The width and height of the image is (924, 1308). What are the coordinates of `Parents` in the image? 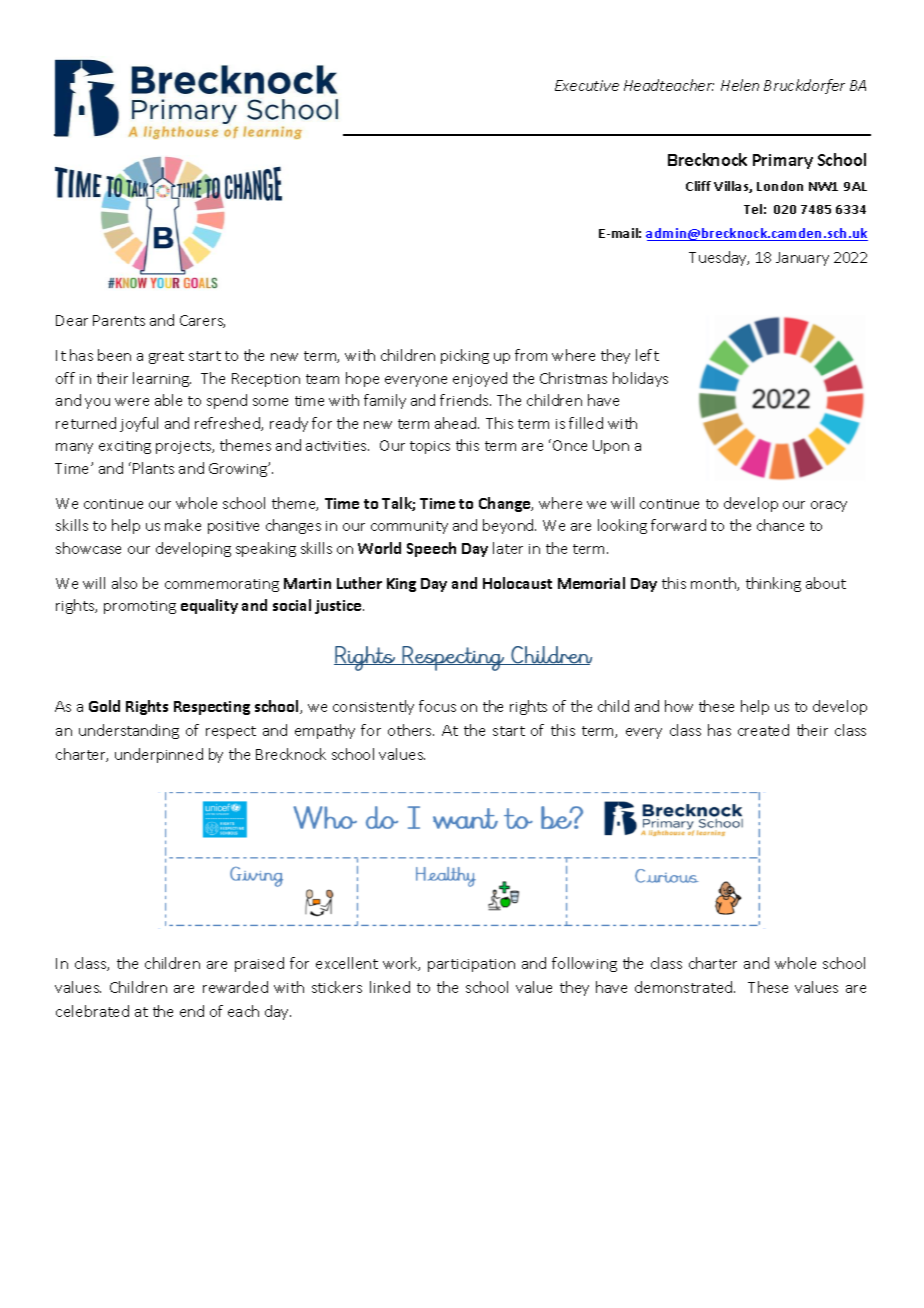 It's located at (119, 320).
